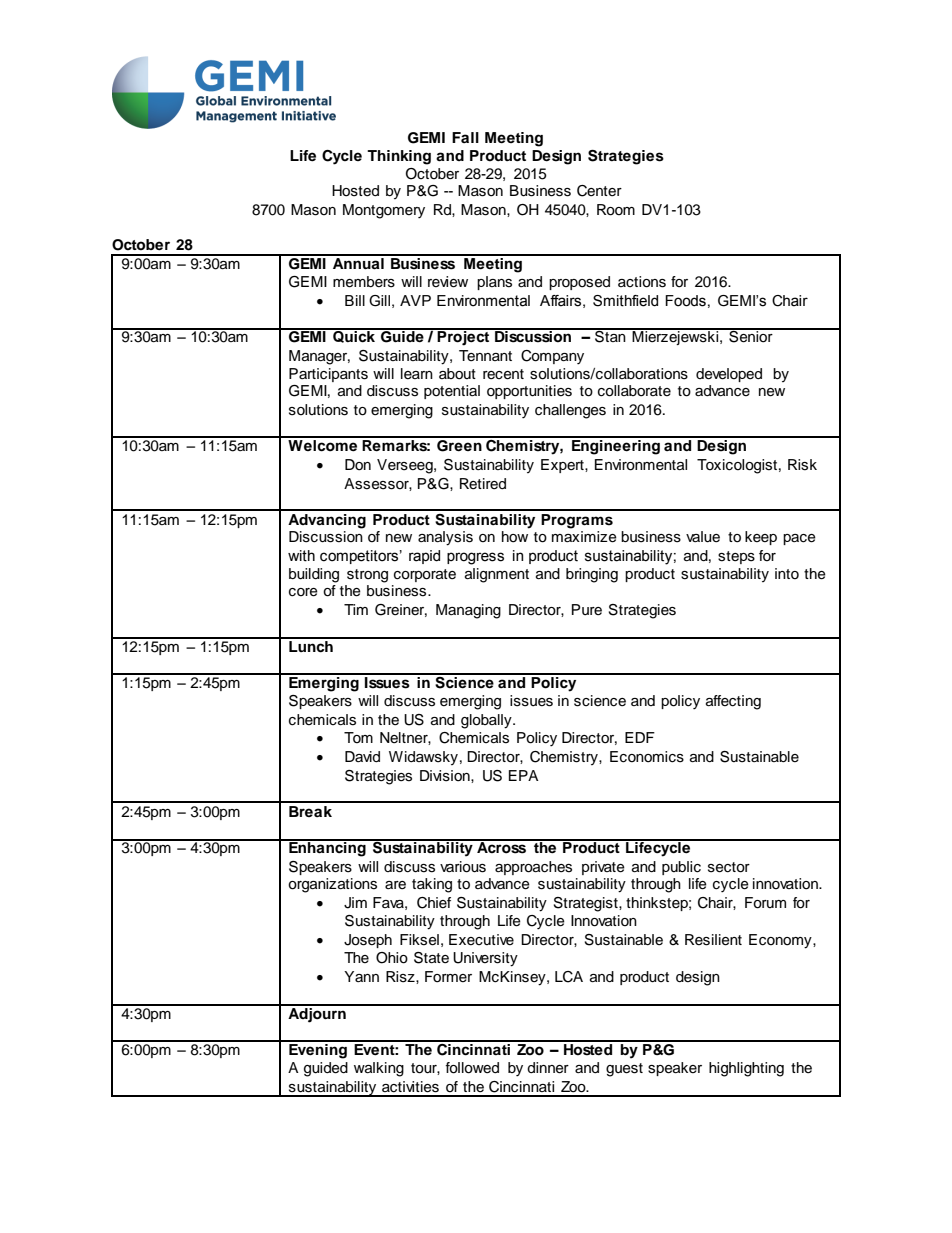 The image size is (952, 1233). I want to click on challenges, so click(570, 411).
